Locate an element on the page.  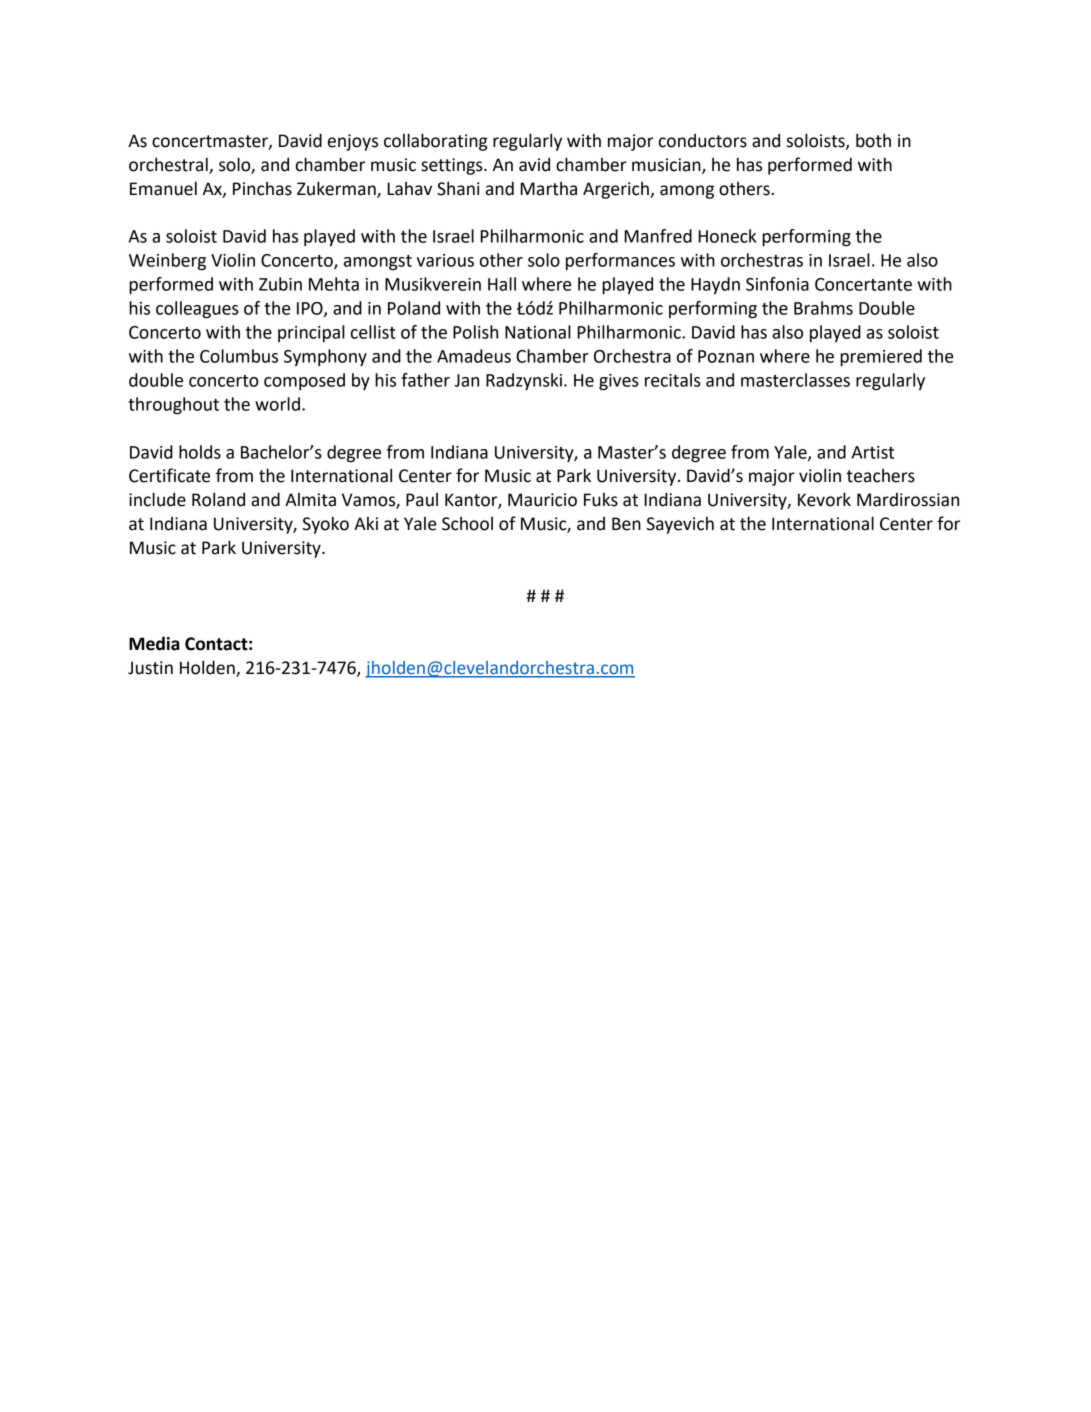
settings is located at coordinates (453, 166).
